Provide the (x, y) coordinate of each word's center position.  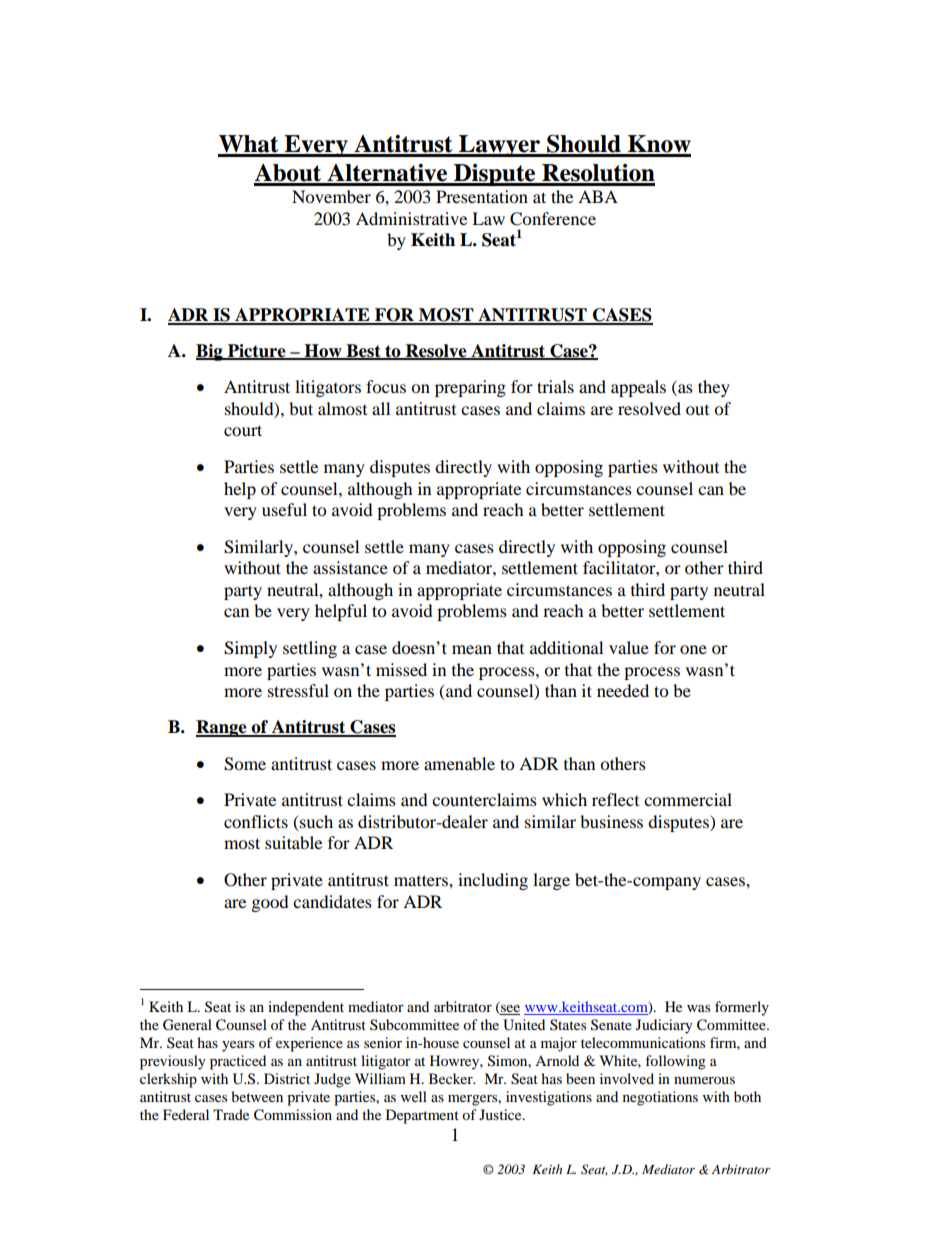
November (331, 196)
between (257, 1096)
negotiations (660, 1098)
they (714, 388)
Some (245, 764)
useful (284, 509)
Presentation (482, 196)
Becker (452, 1078)
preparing (470, 388)
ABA (598, 196)
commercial (688, 799)
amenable (459, 763)
